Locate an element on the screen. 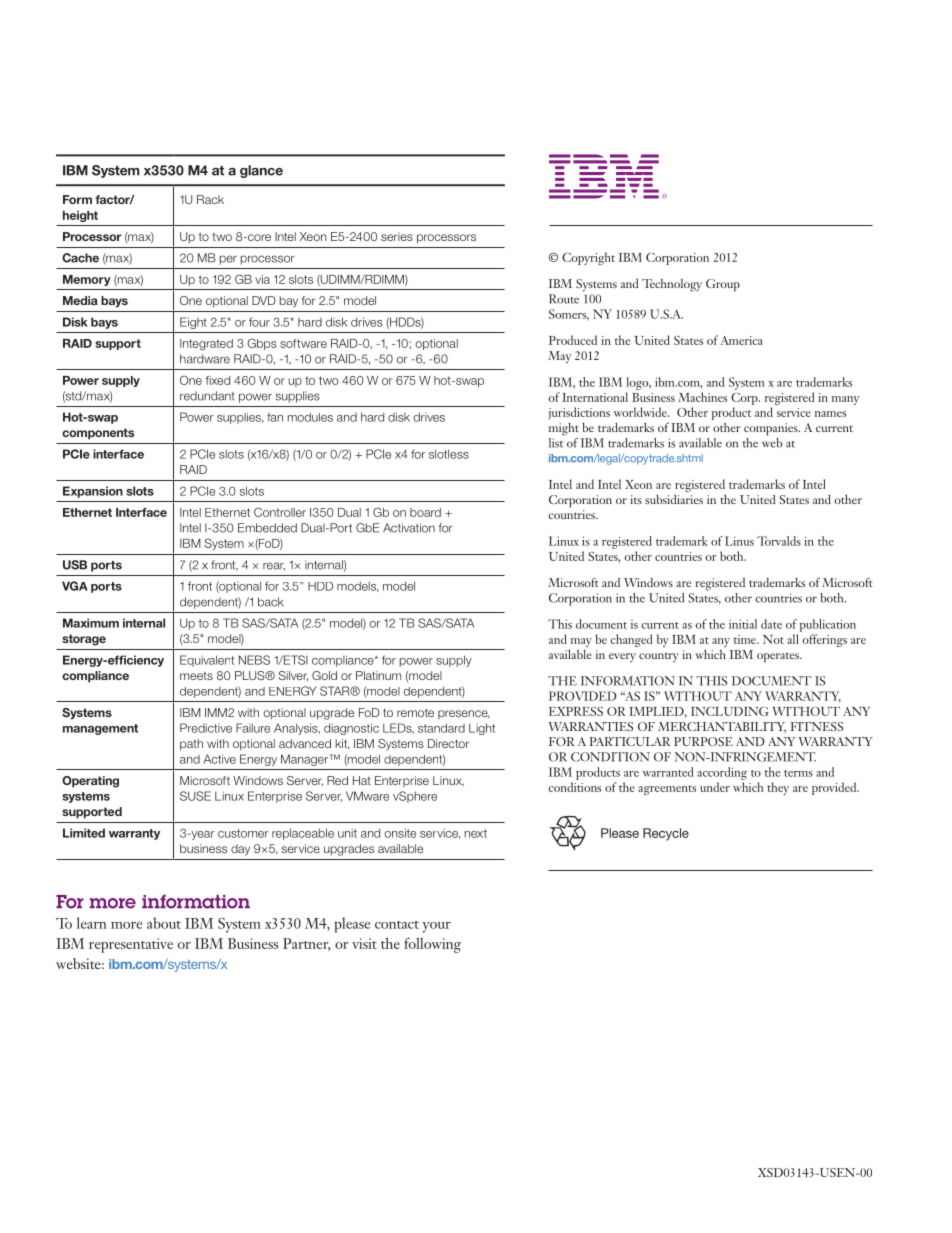 This screenshot has width=952, height=1233. about is located at coordinates (164, 923).
